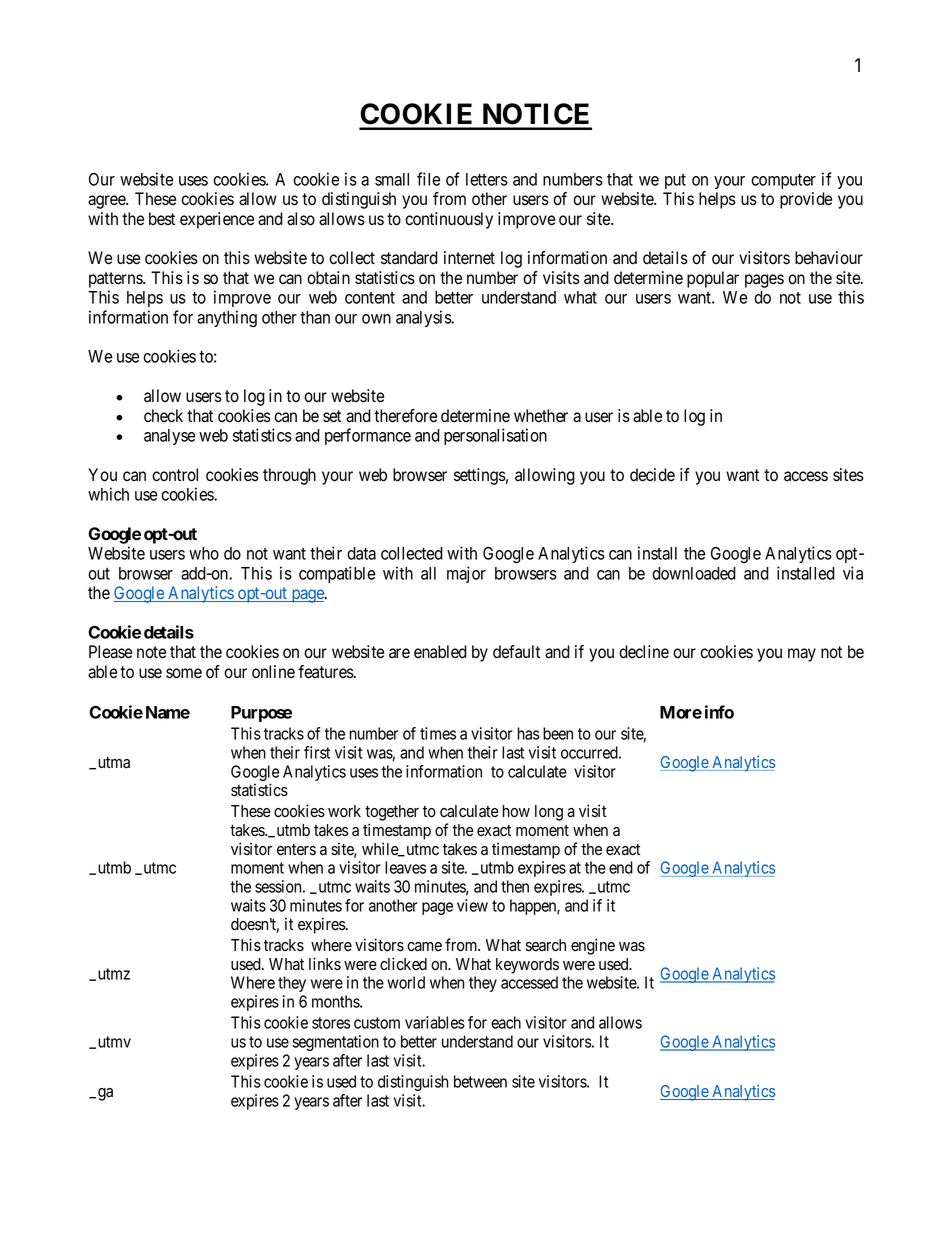  What do you see at coordinates (713, 279) in the document?
I see `popular` at bounding box center [713, 279].
